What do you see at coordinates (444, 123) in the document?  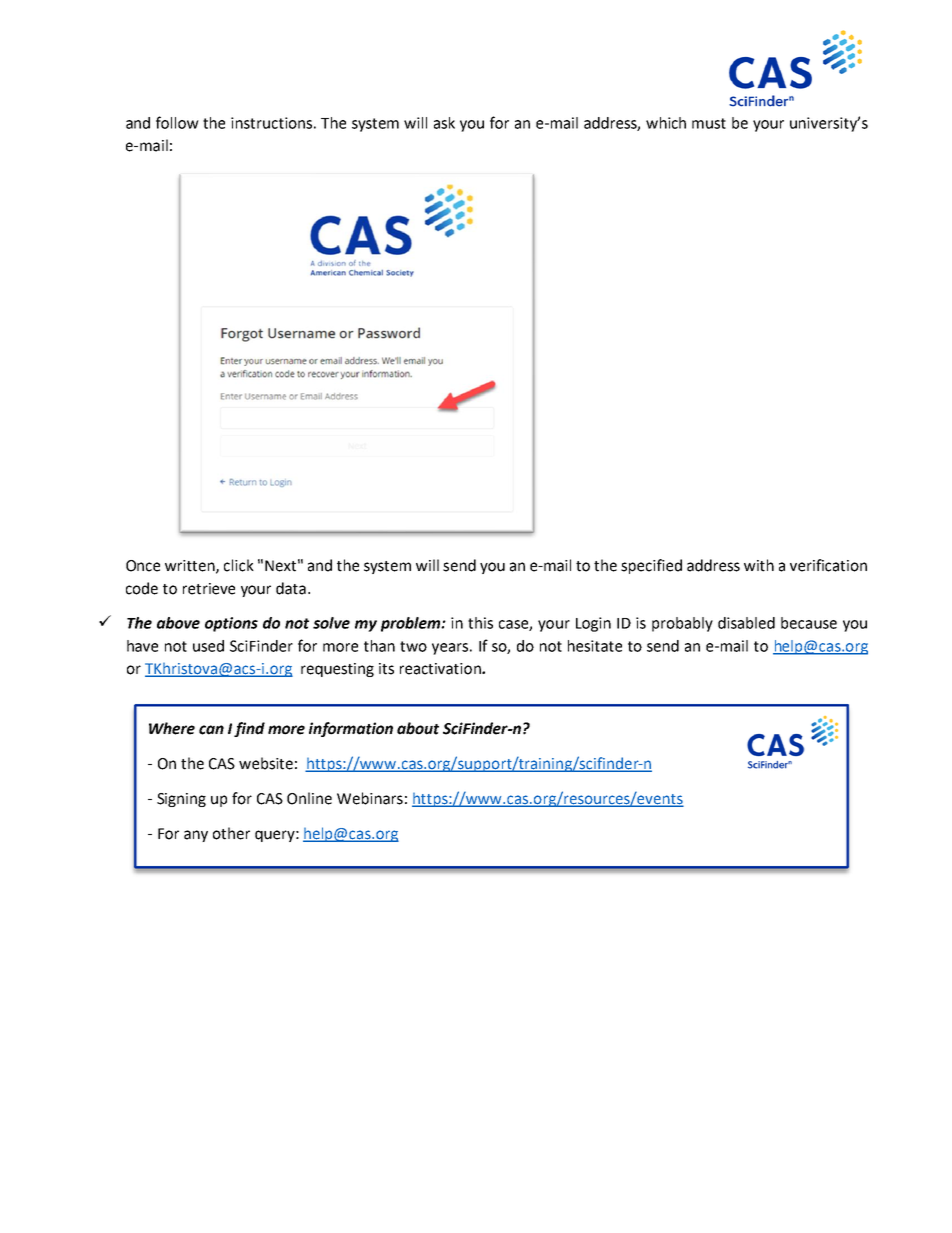 I see `ask` at bounding box center [444, 123].
